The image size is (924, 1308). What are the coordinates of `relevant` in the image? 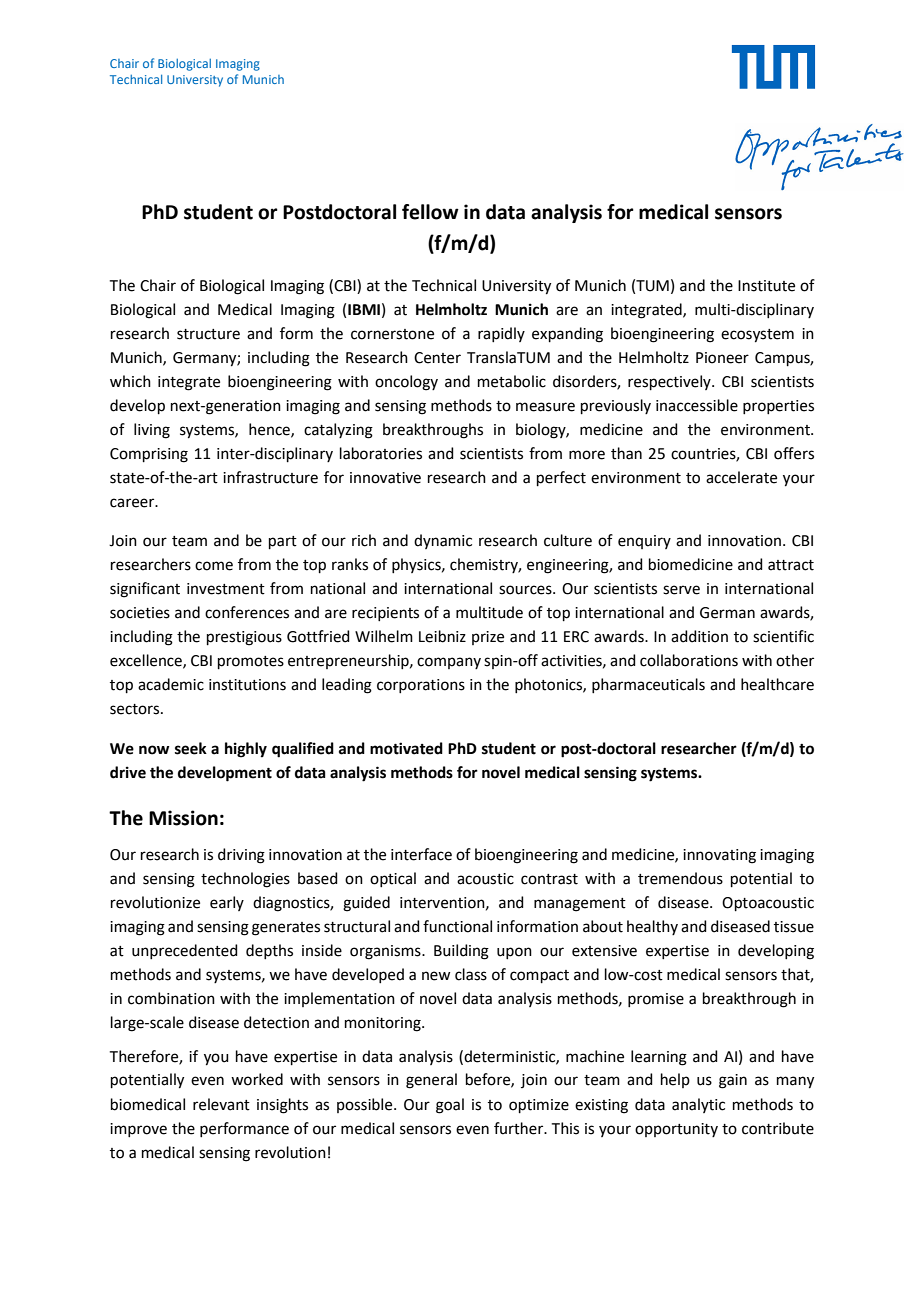 It's located at (221, 1104).
